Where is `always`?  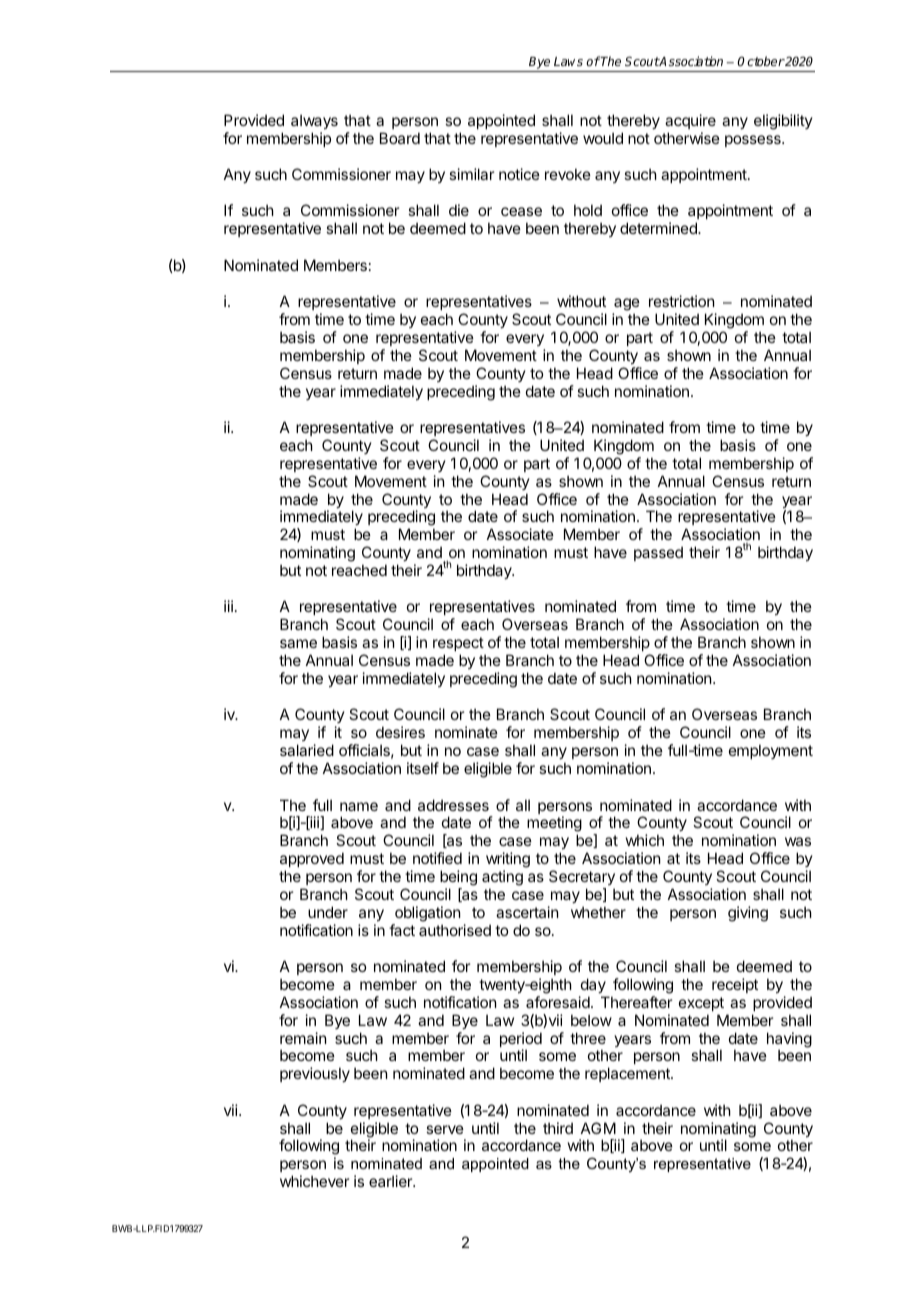
always is located at coordinates (314, 121).
